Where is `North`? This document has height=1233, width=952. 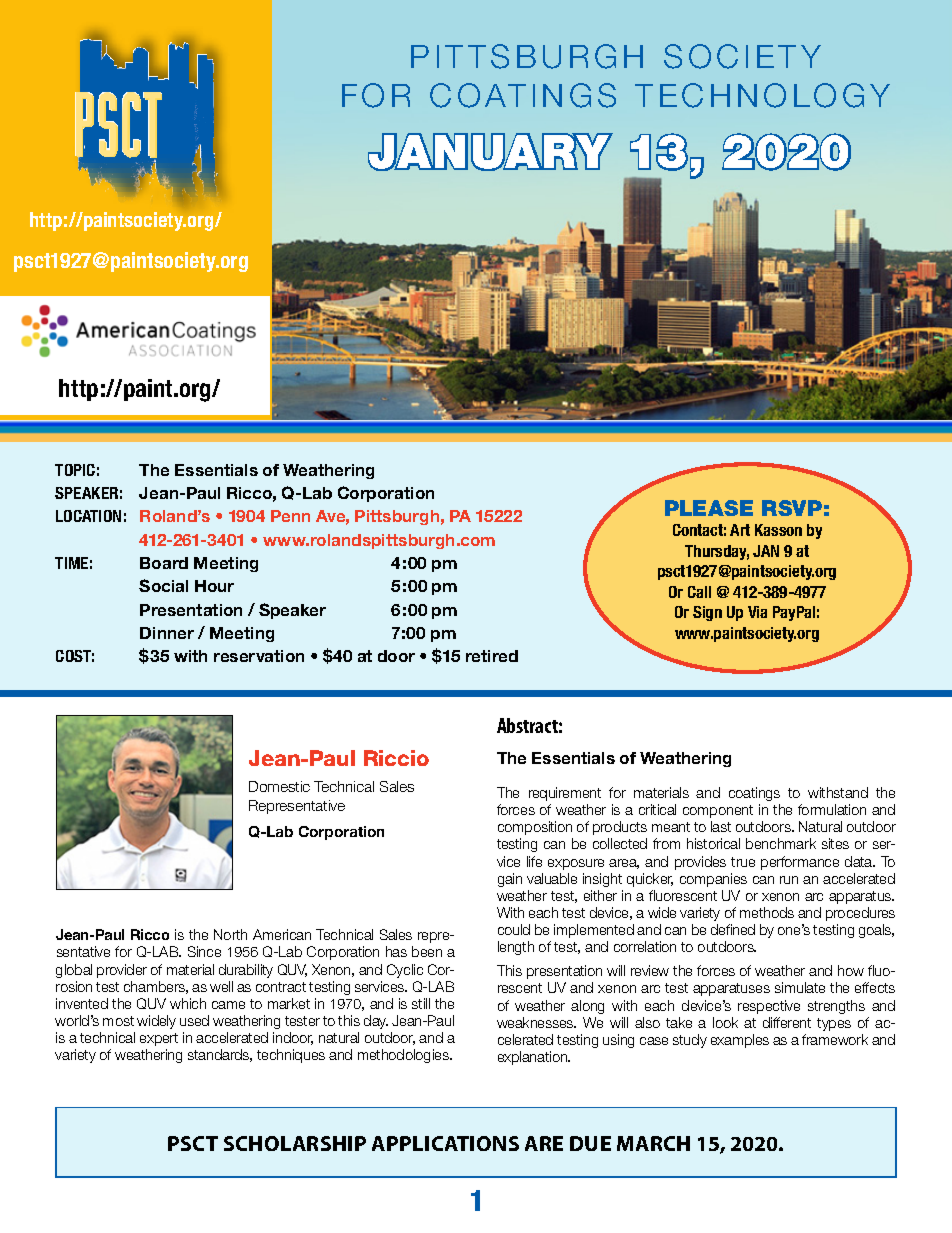 North is located at coordinates (230, 934).
